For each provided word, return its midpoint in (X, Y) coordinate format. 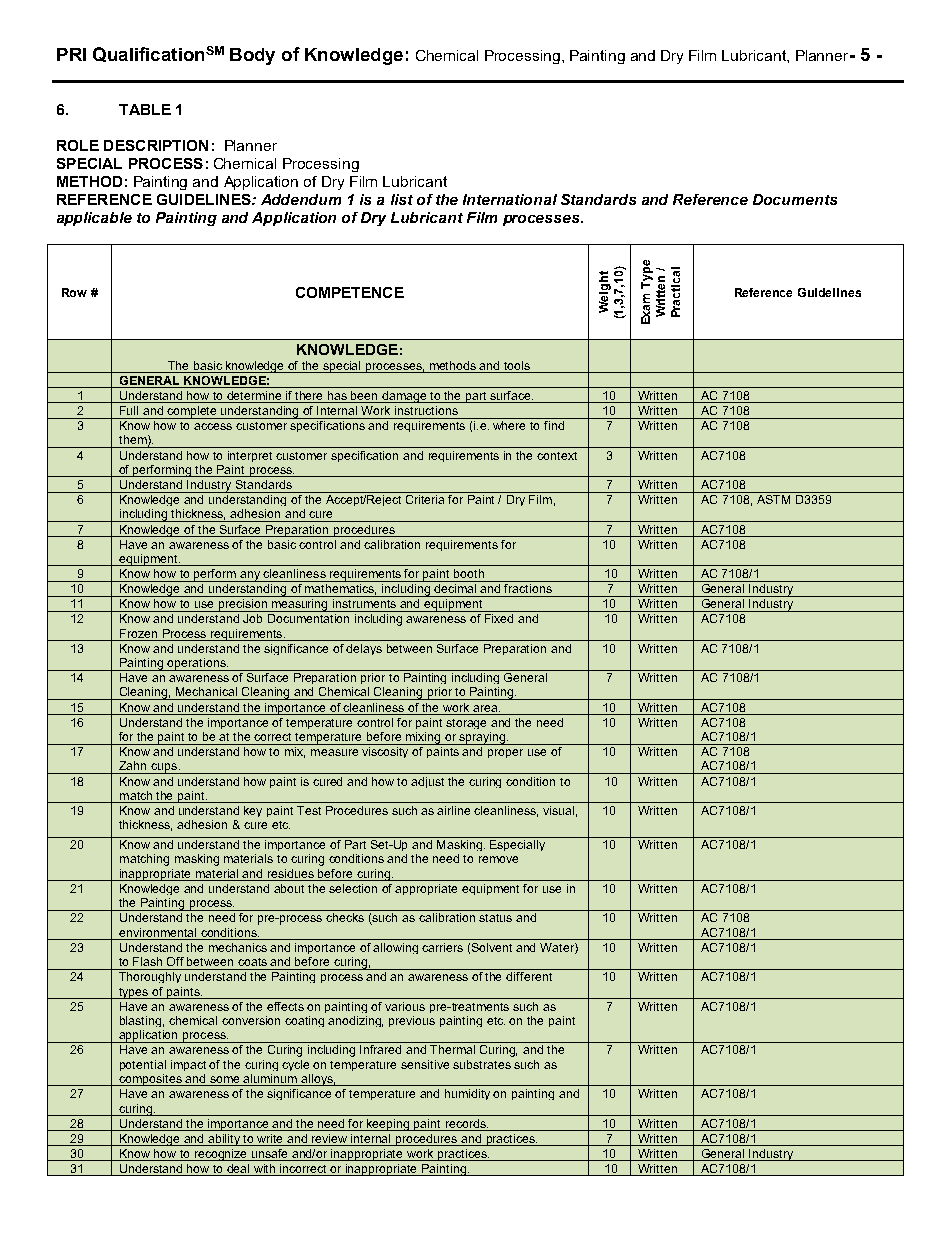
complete (192, 412)
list (402, 199)
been (365, 397)
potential (143, 1065)
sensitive (425, 1064)
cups (164, 768)
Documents (795, 199)
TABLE (145, 109)
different (529, 976)
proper (505, 753)
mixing (423, 738)
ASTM (773, 498)
